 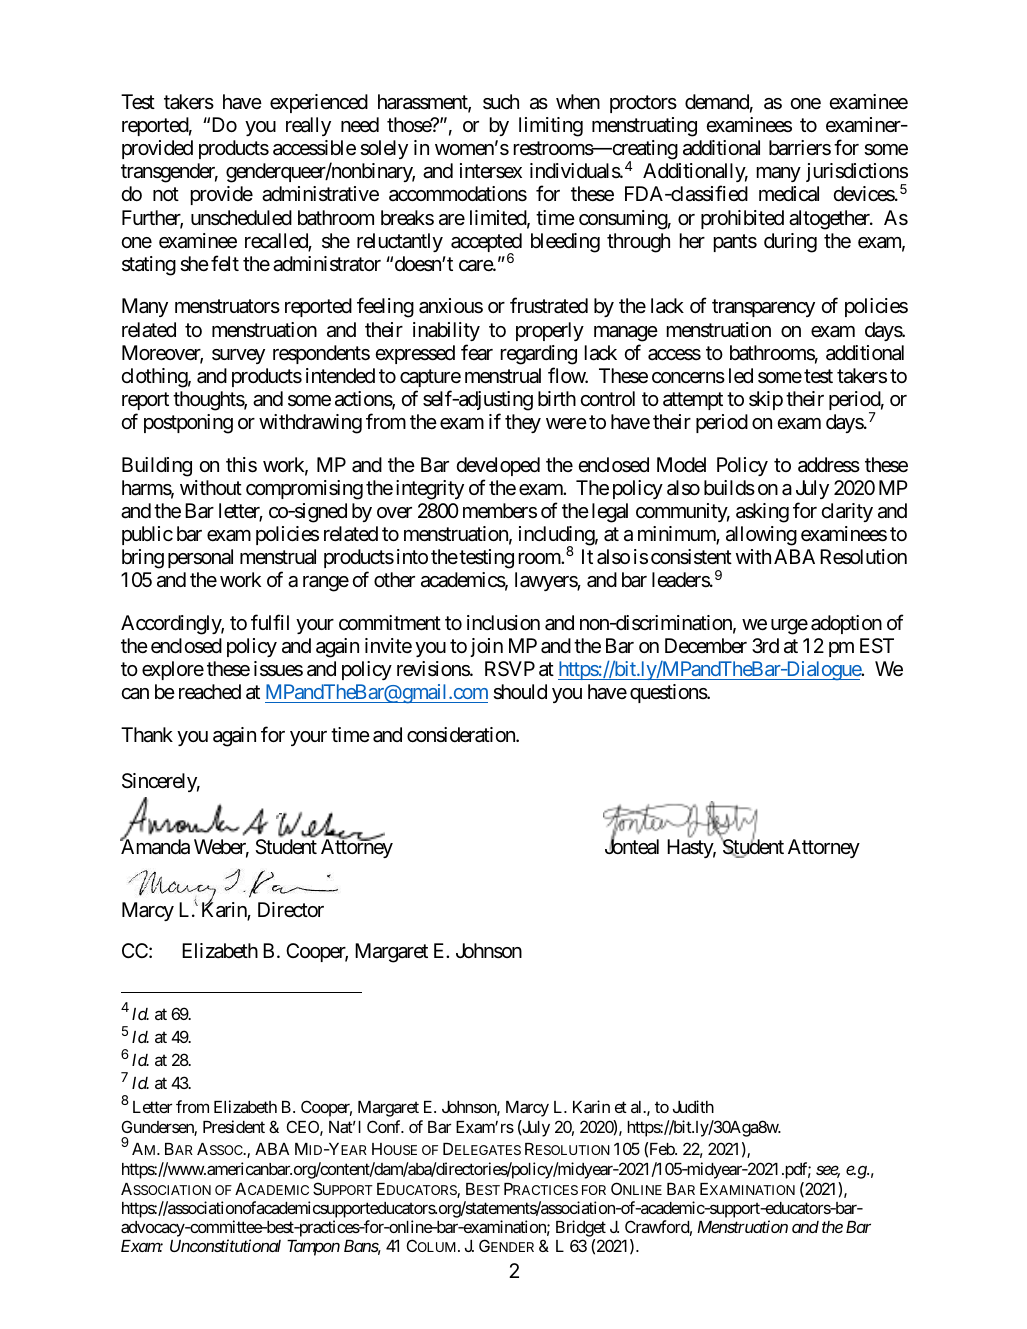 I want to click on Tampon, so click(x=313, y=1248).
